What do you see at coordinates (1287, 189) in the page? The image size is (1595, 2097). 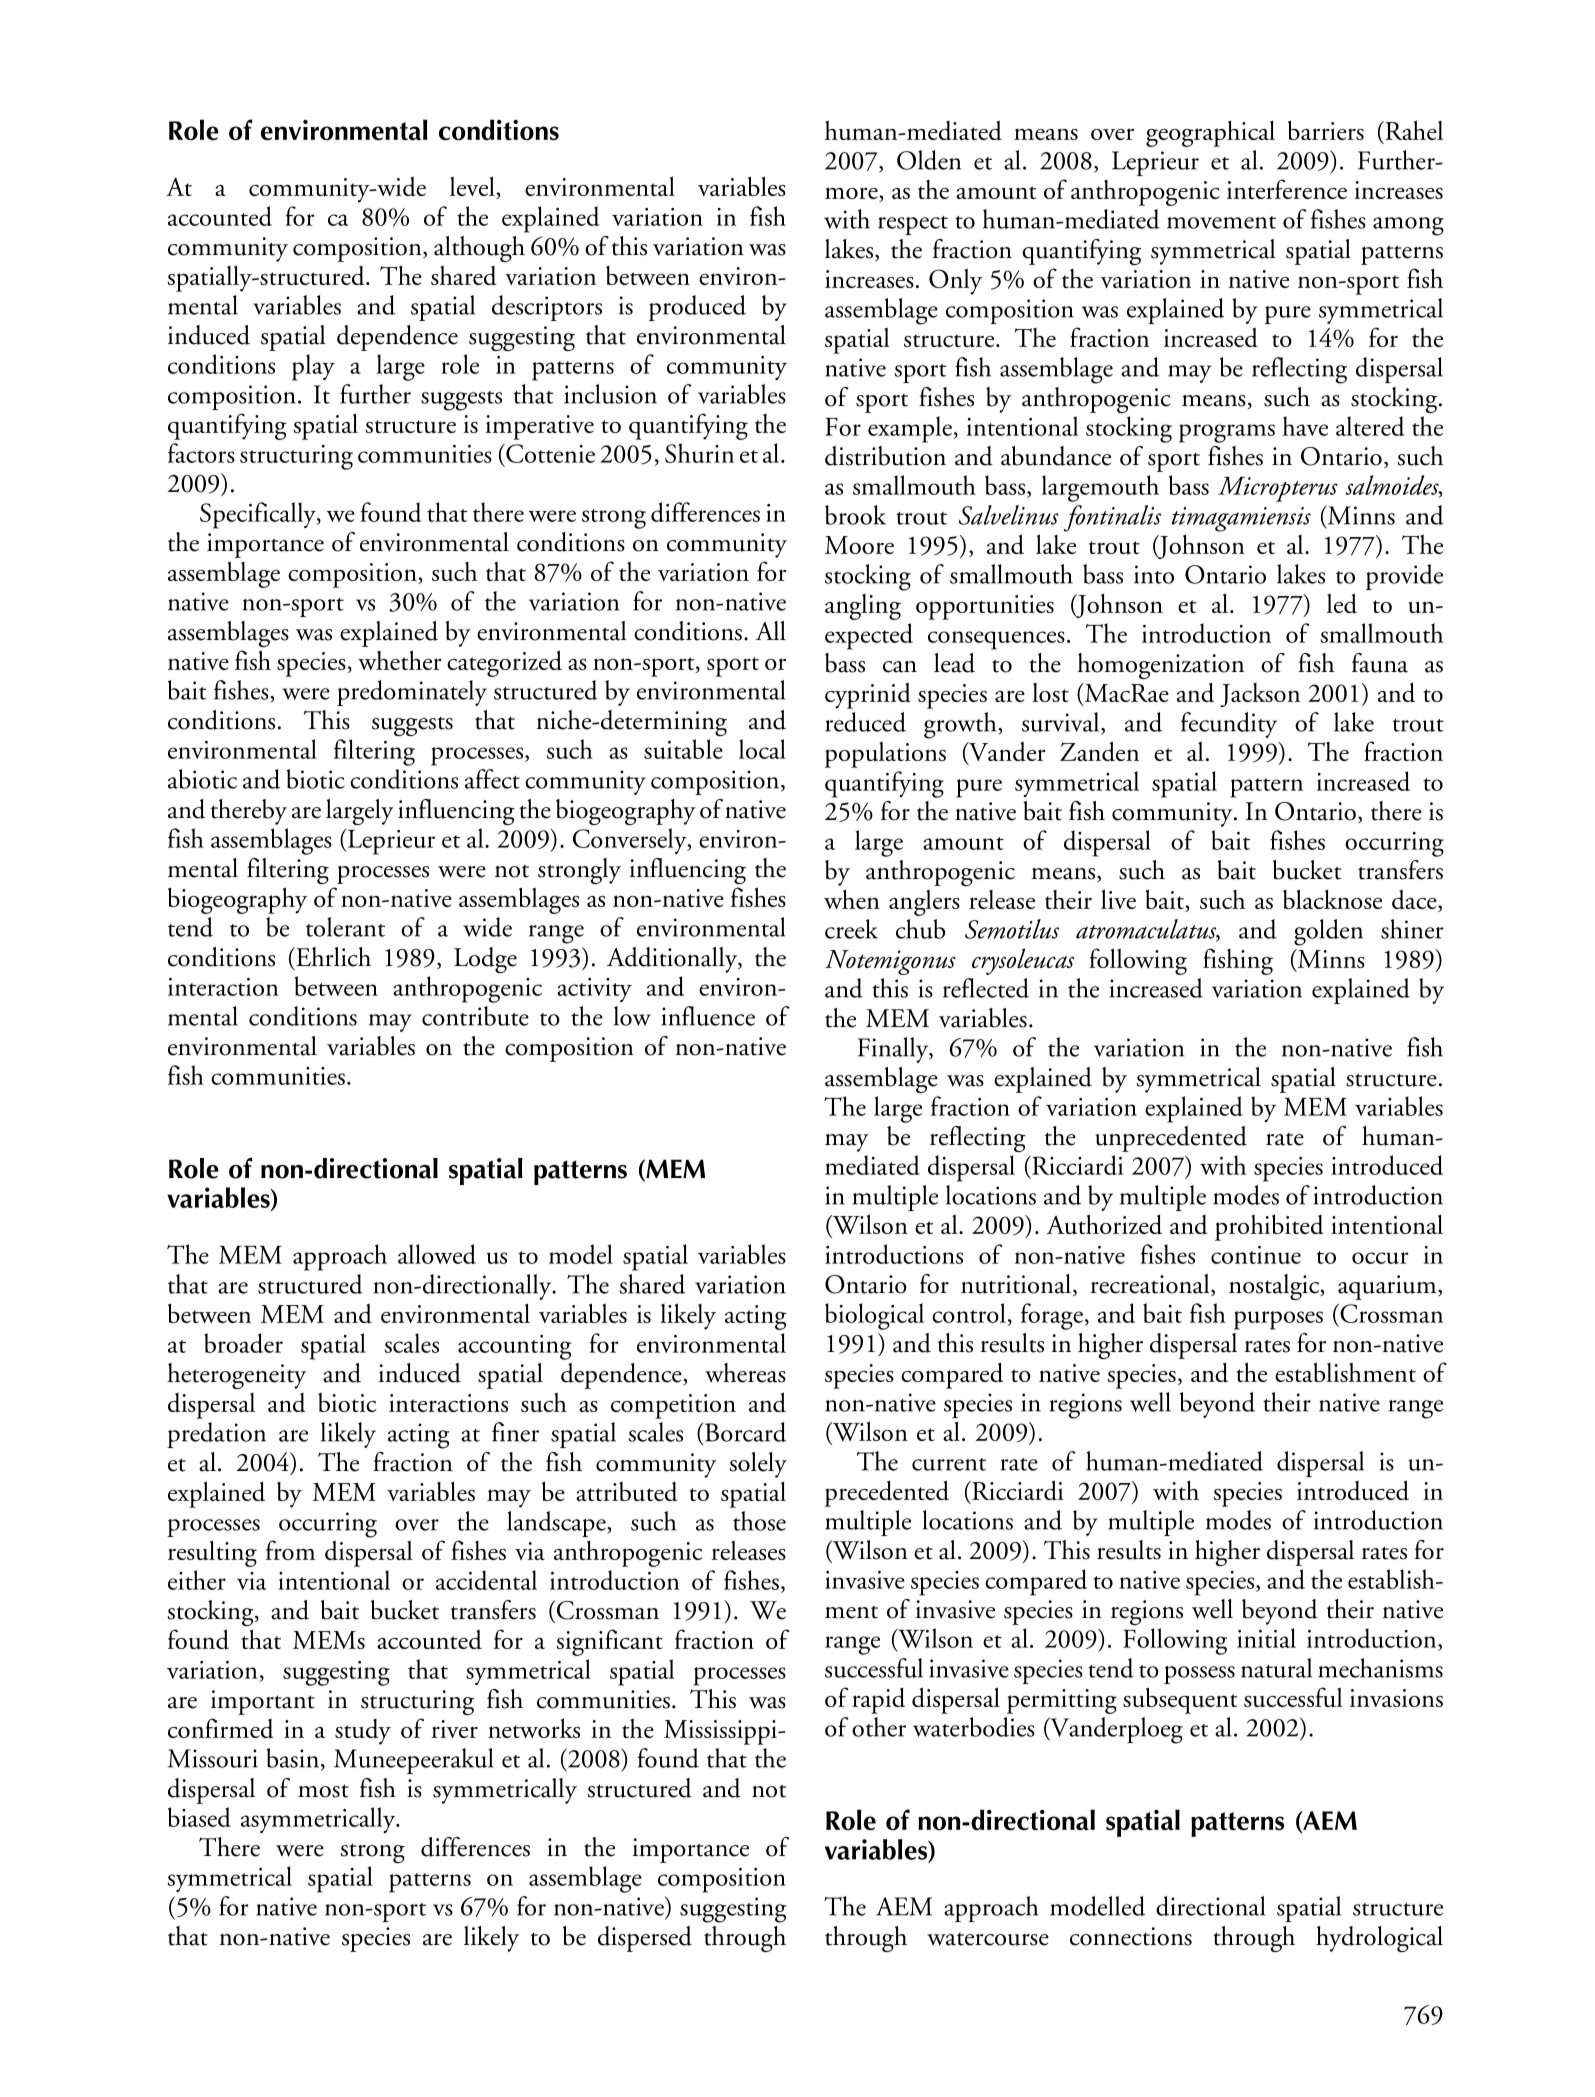 I see `interference` at bounding box center [1287, 189].
